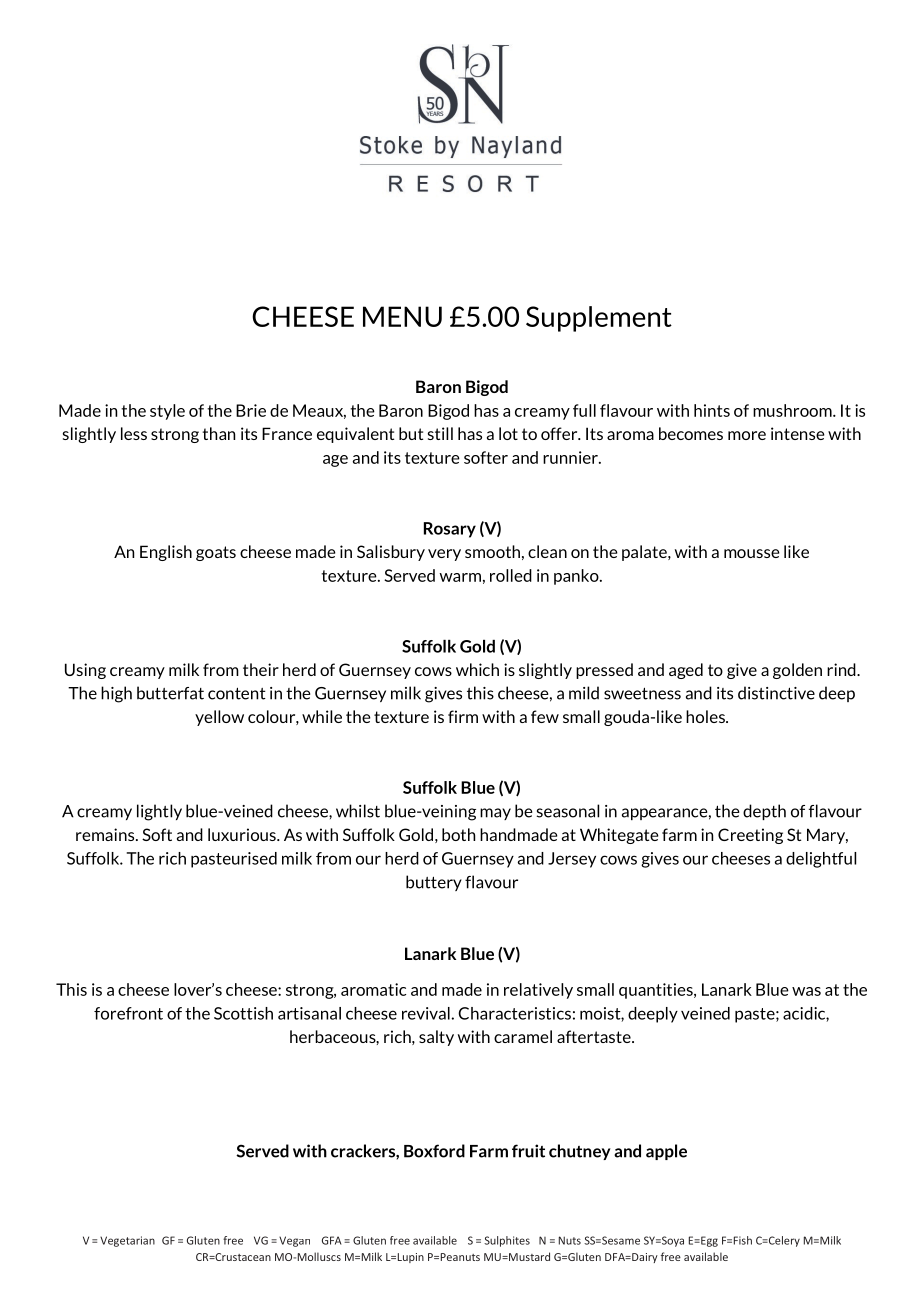 This page has width=924, height=1307. What do you see at coordinates (127, 1241) in the page?
I see `Vegetarian` at bounding box center [127, 1241].
